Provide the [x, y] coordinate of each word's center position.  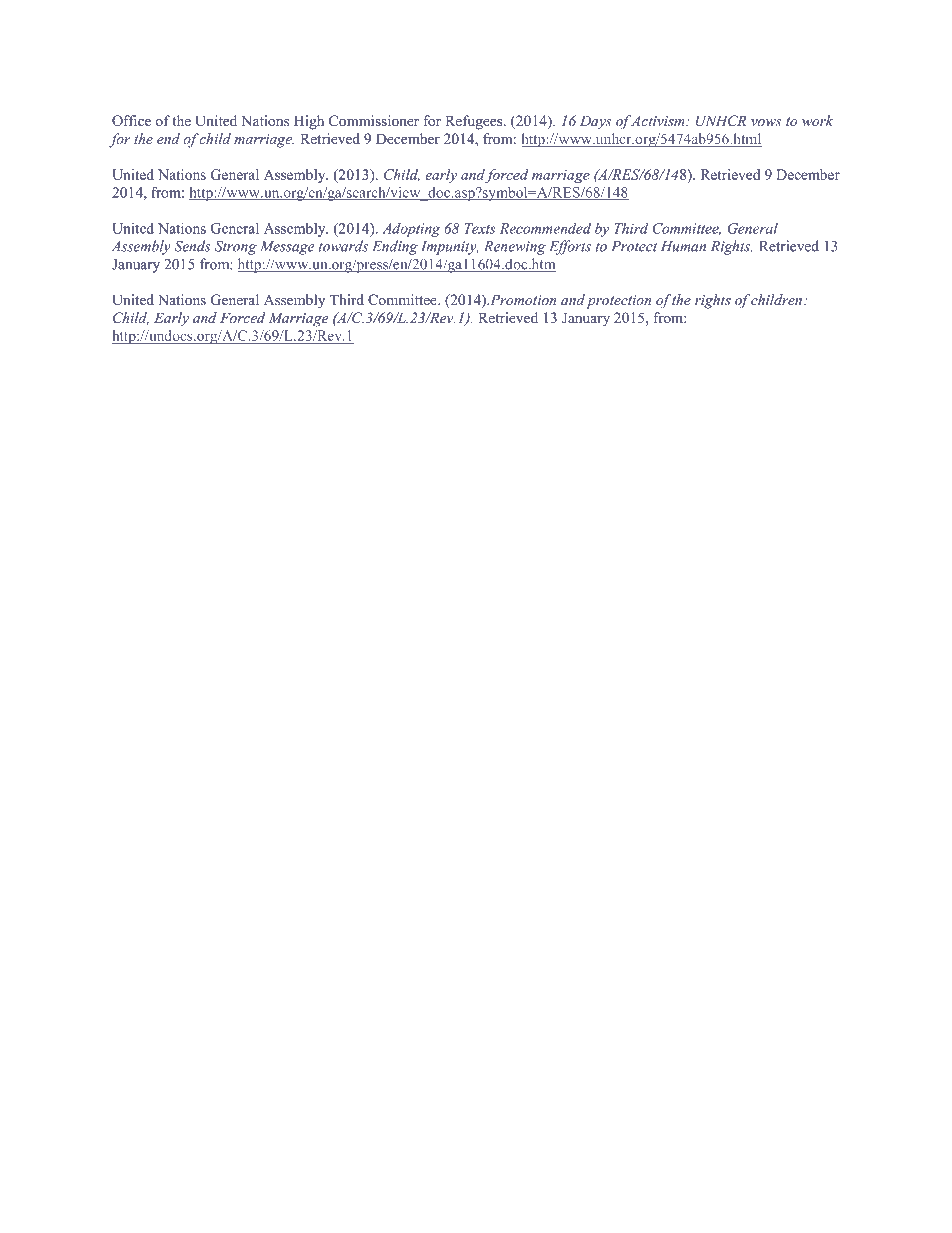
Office [131, 121]
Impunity [450, 248]
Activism [659, 120]
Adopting [411, 230]
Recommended [545, 228]
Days [596, 122]
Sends [192, 246]
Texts [480, 228]
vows [766, 122]
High [309, 122]
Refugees [475, 122]
